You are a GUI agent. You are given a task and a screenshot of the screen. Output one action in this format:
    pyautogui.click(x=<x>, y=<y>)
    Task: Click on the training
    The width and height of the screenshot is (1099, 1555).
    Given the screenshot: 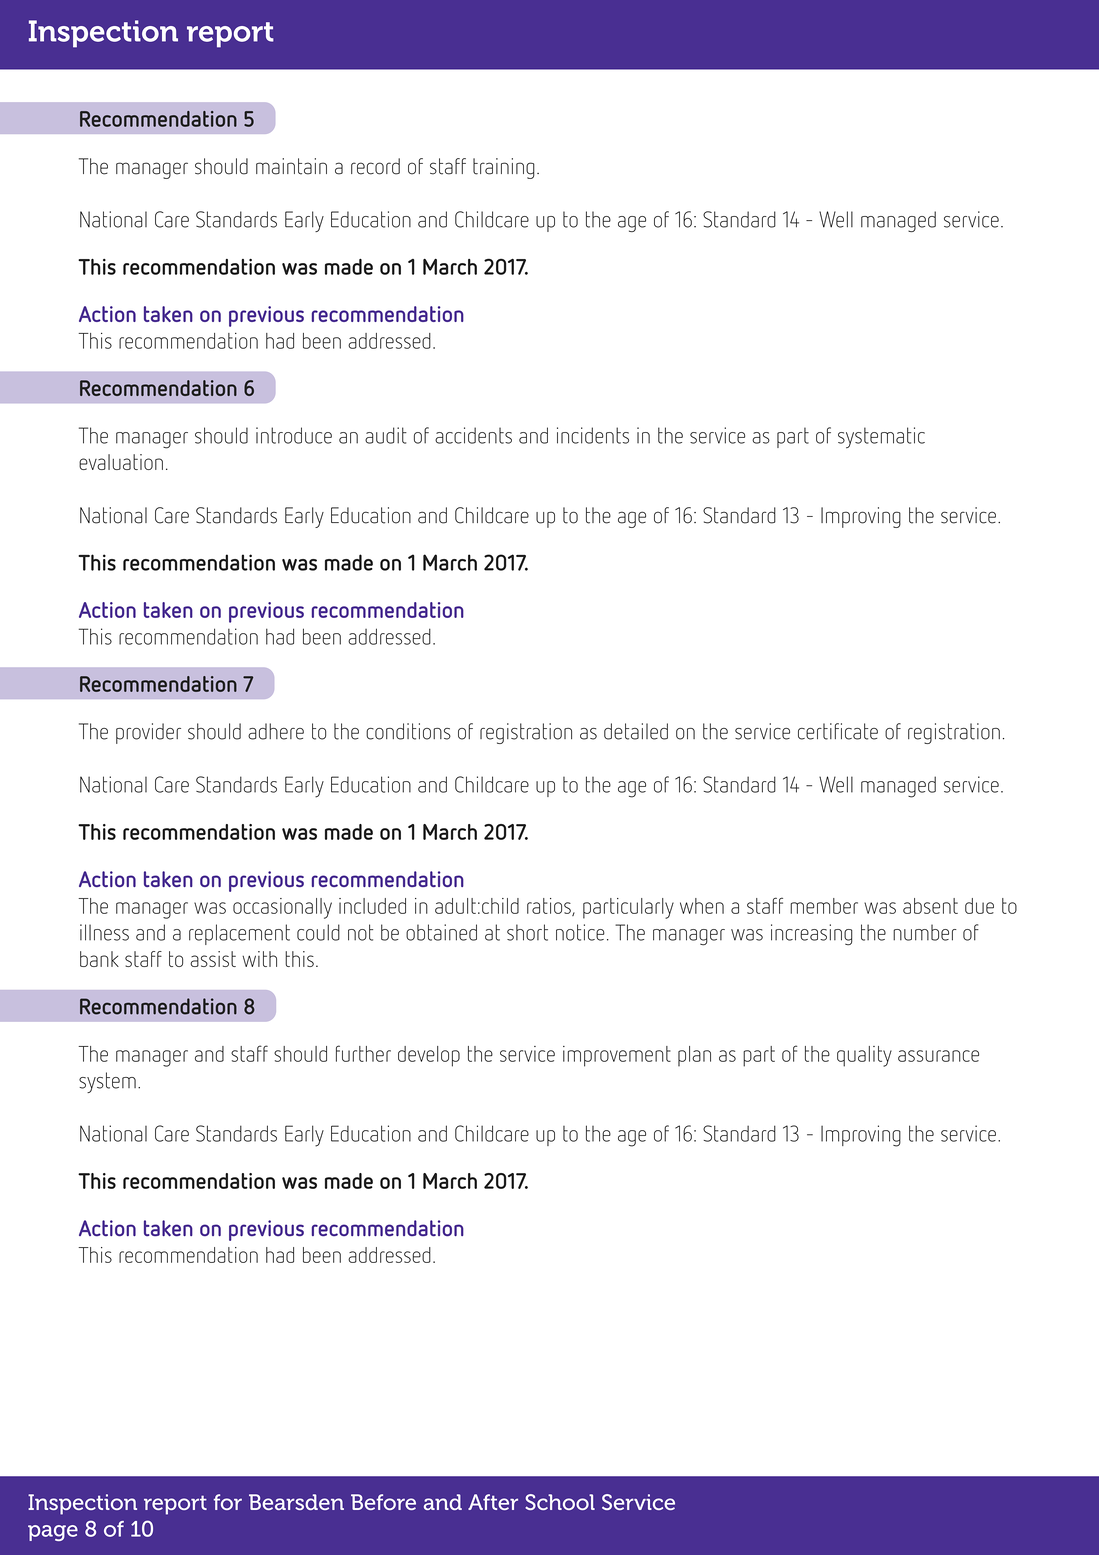 What is the action you would take?
    pyautogui.click(x=504, y=168)
